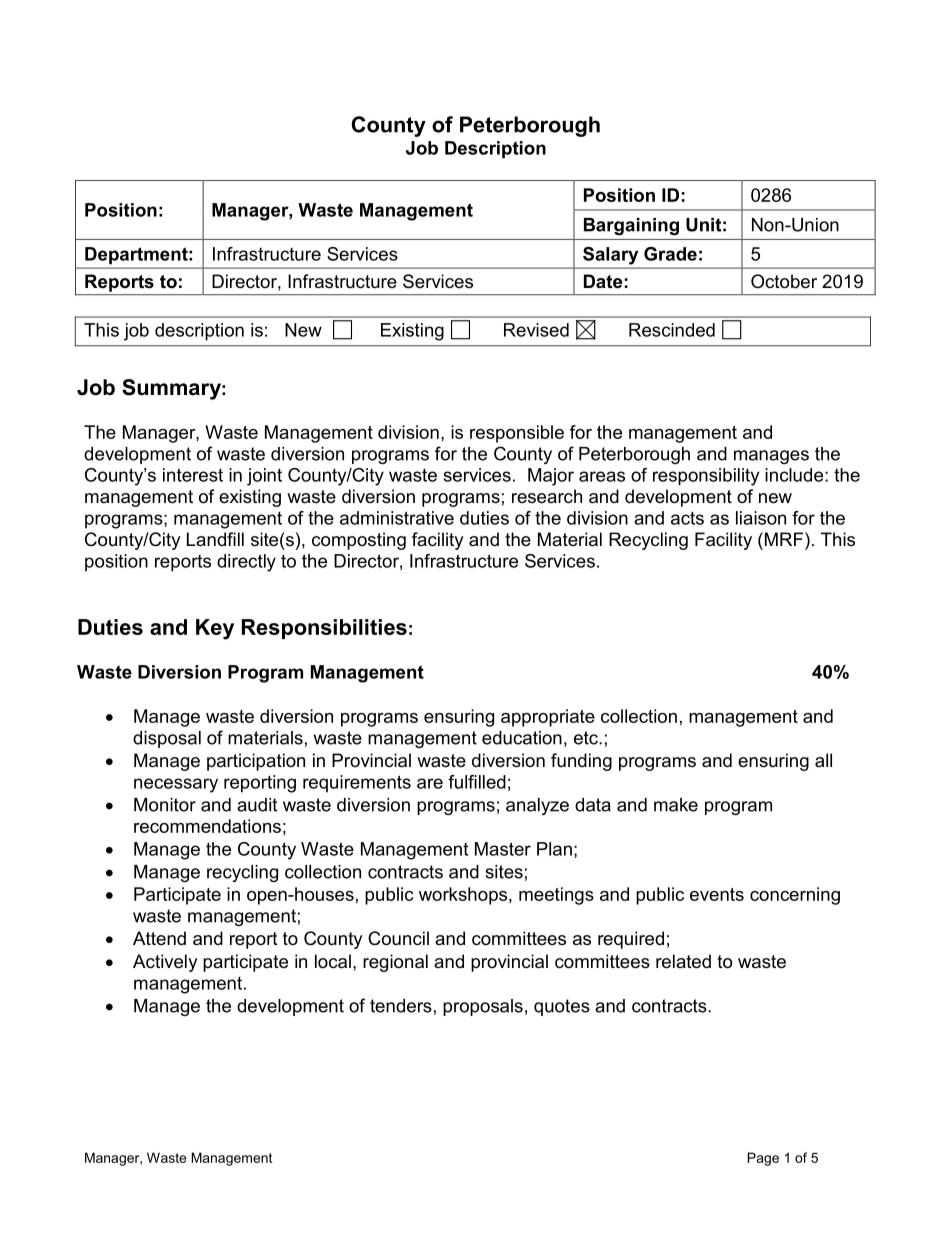 The width and height of the screenshot is (952, 1233). What do you see at coordinates (784, 281) in the screenshot?
I see `October` at bounding box center [784, 281].
